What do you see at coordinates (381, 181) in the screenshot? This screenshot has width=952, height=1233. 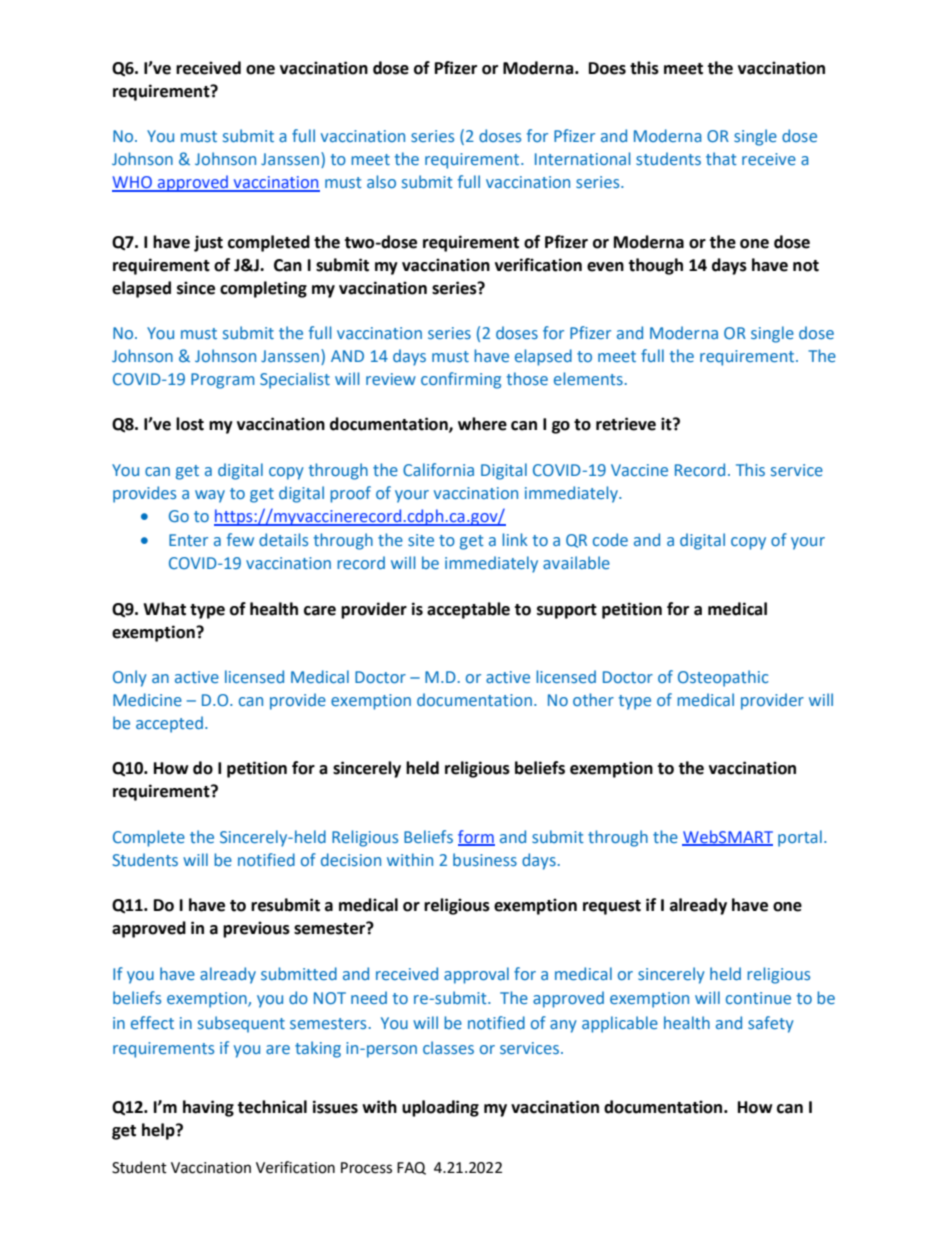 I see `also` at bounding box center [381, 181].
